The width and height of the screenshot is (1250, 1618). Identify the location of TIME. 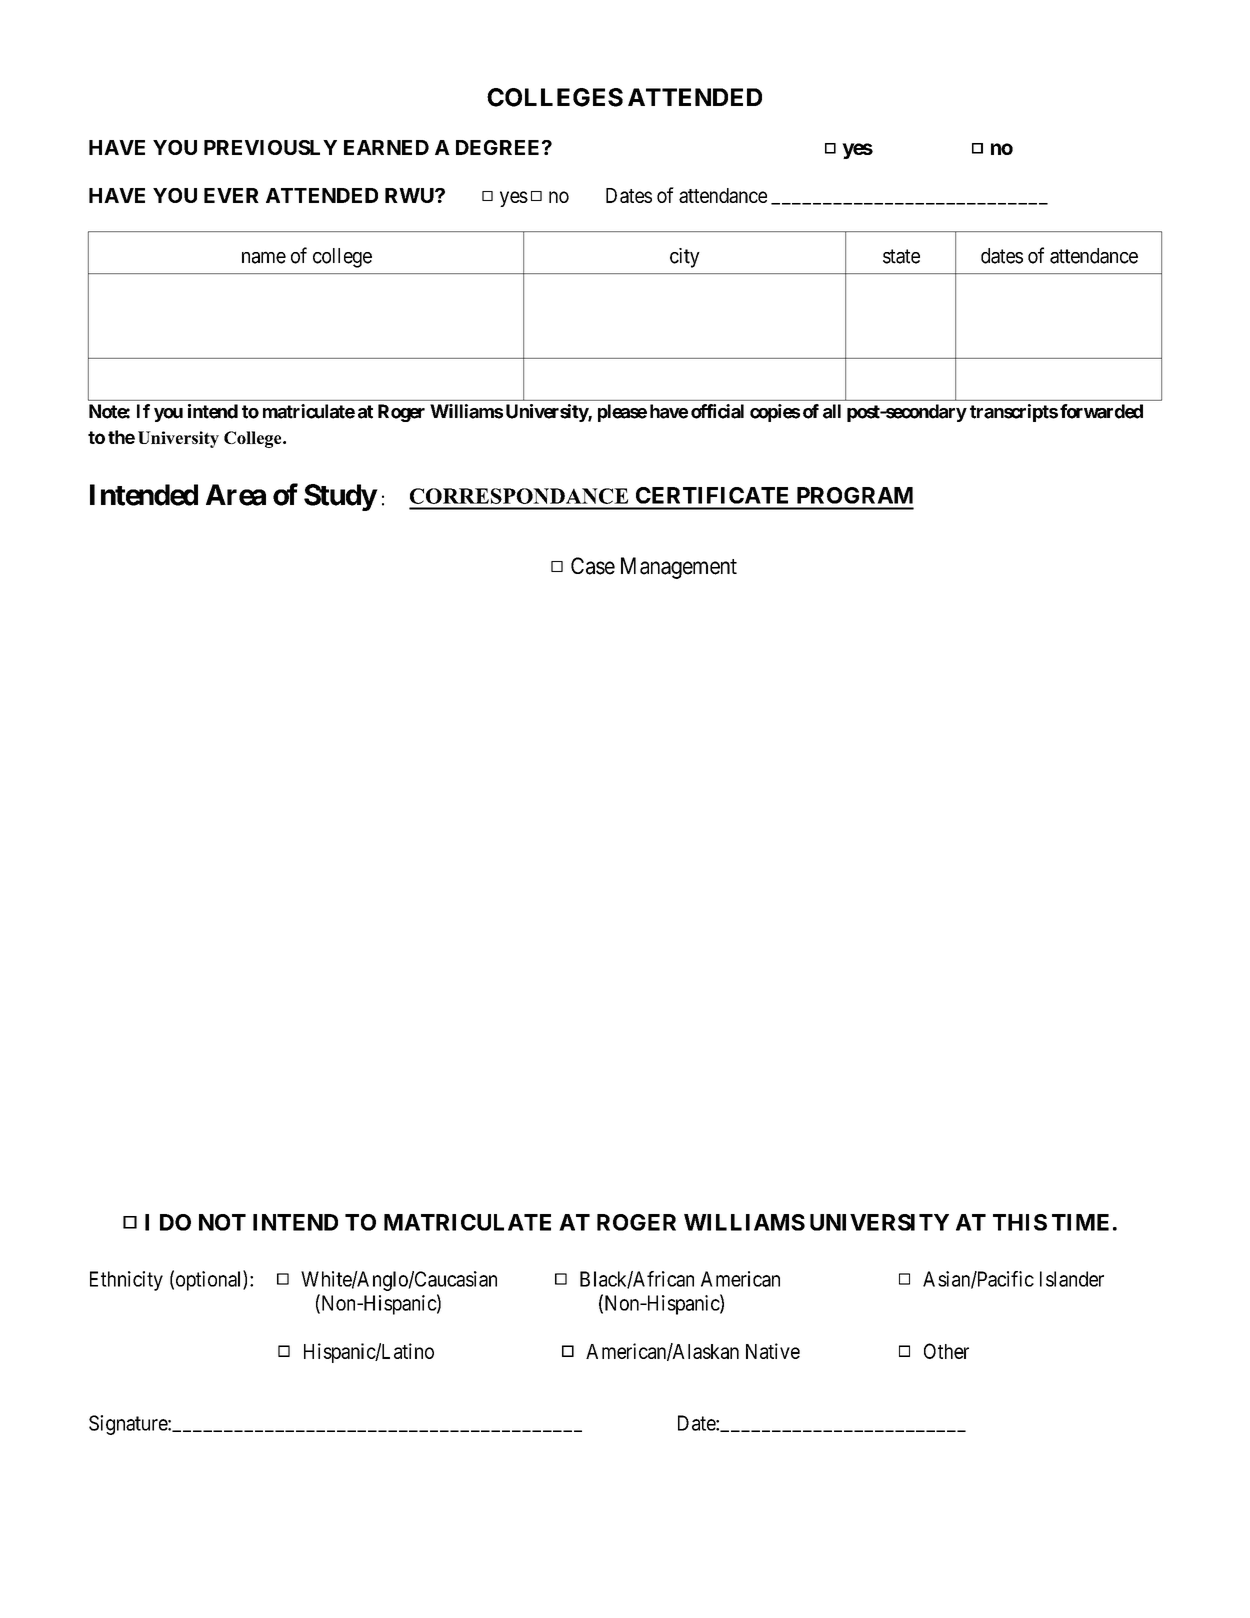
(1080, 1222).
